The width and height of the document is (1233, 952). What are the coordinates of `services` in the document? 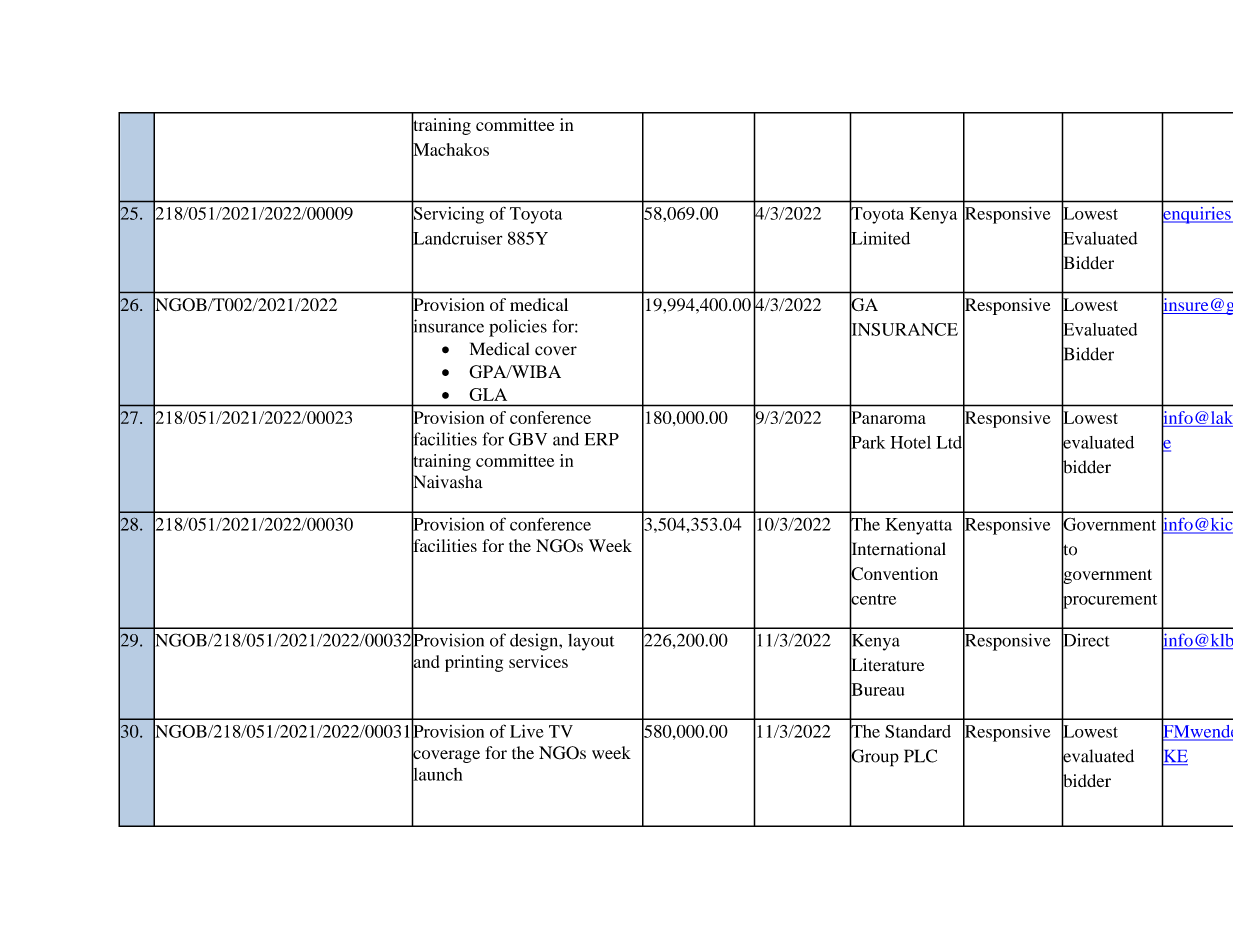 It's located at (538, 661).
